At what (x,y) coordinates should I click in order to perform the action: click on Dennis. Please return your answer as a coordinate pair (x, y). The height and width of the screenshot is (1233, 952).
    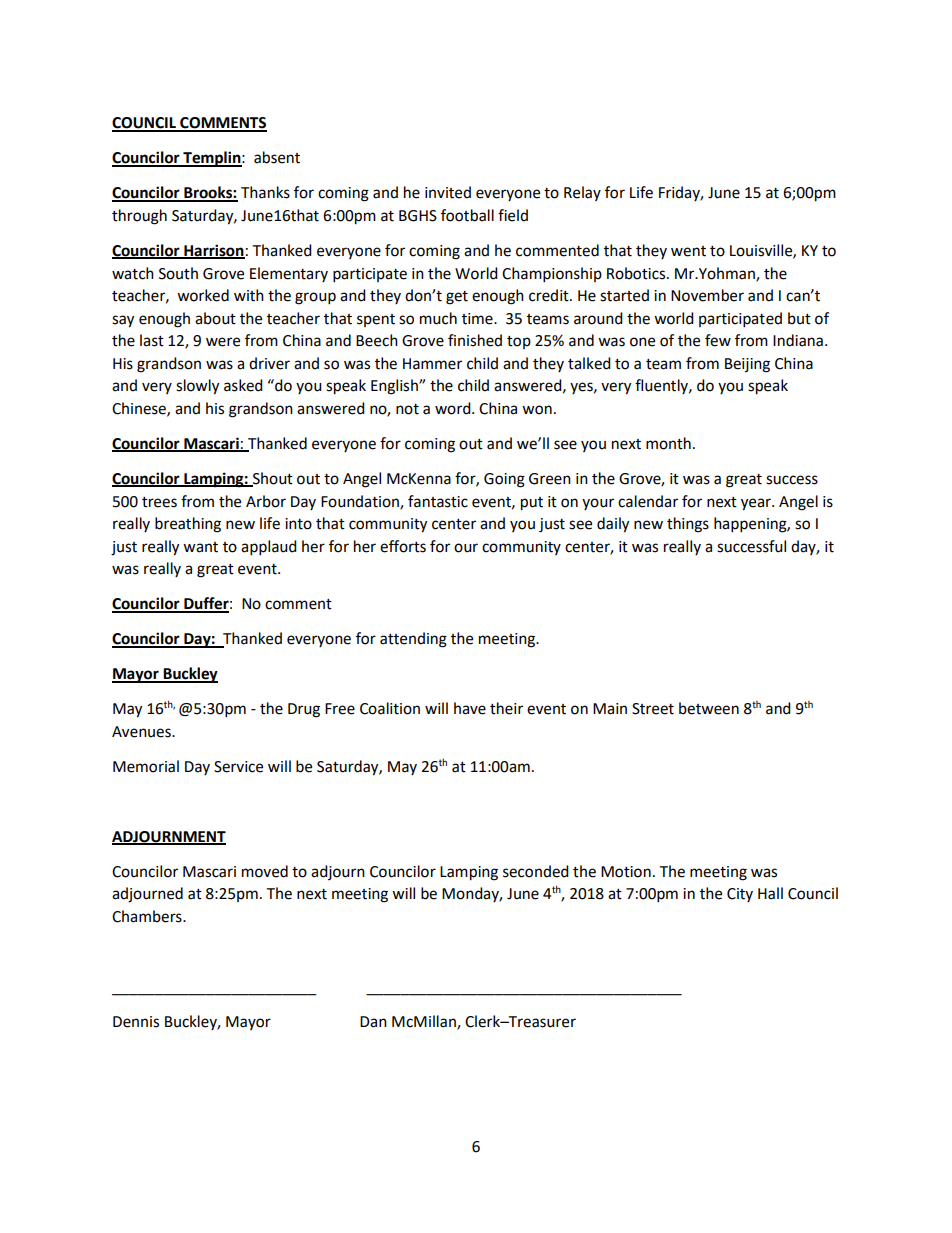
    Looking at the image, I should click on (136, 1022).
